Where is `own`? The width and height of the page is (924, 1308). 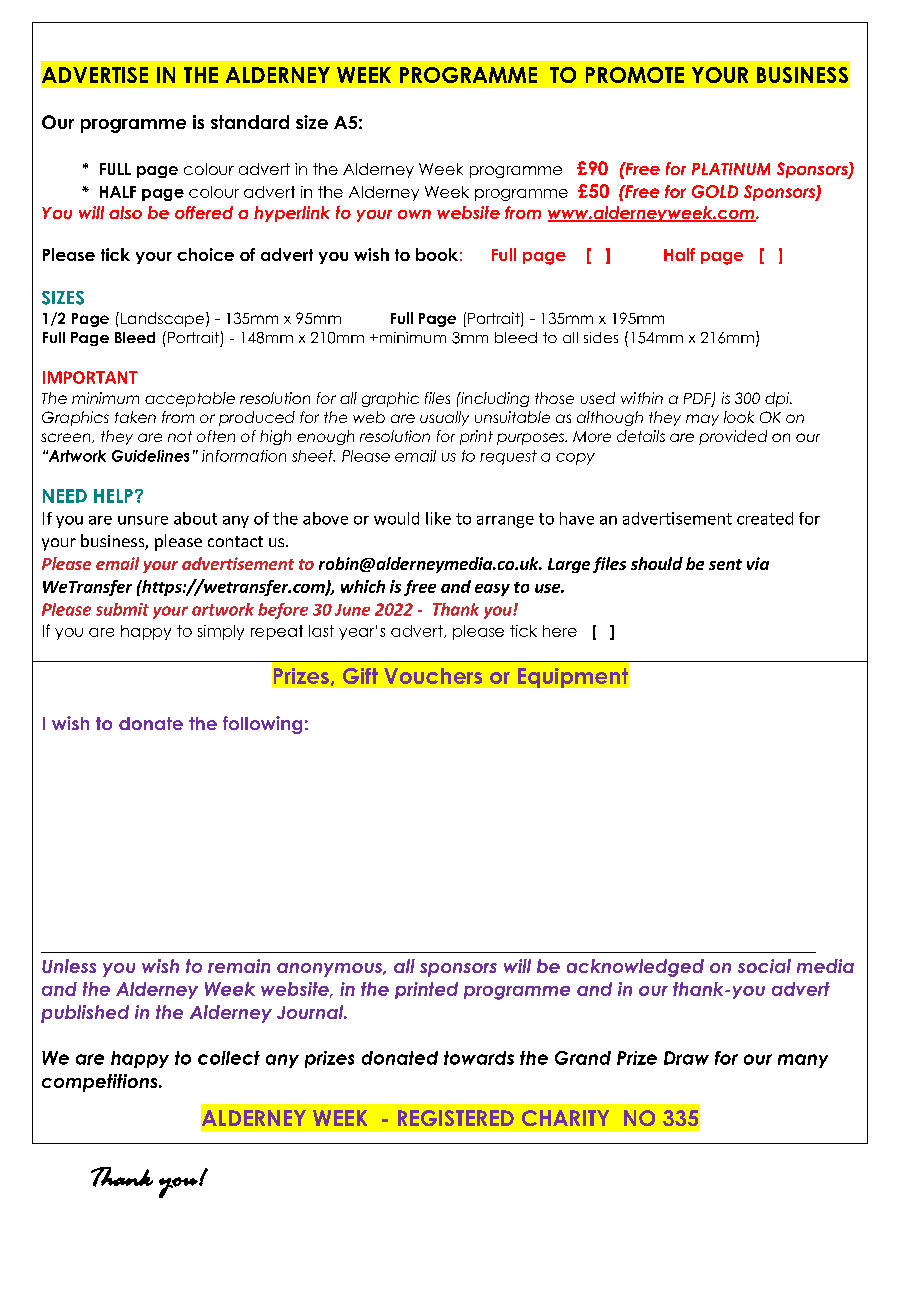
own is located at coordinates (414, 214).
